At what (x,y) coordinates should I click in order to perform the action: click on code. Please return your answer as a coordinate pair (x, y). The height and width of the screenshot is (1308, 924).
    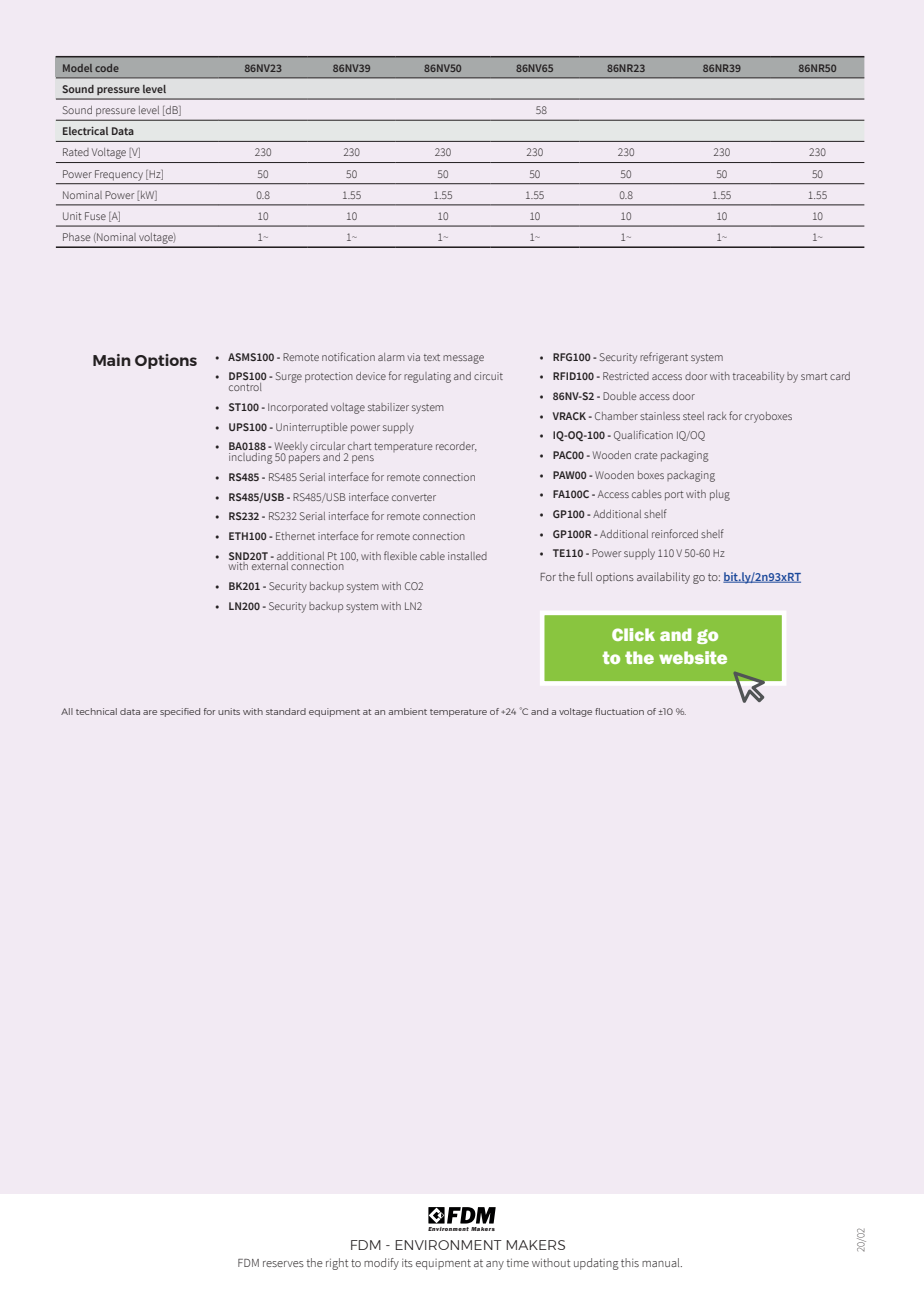
    Looking at the image, I should click on (107, 68).
